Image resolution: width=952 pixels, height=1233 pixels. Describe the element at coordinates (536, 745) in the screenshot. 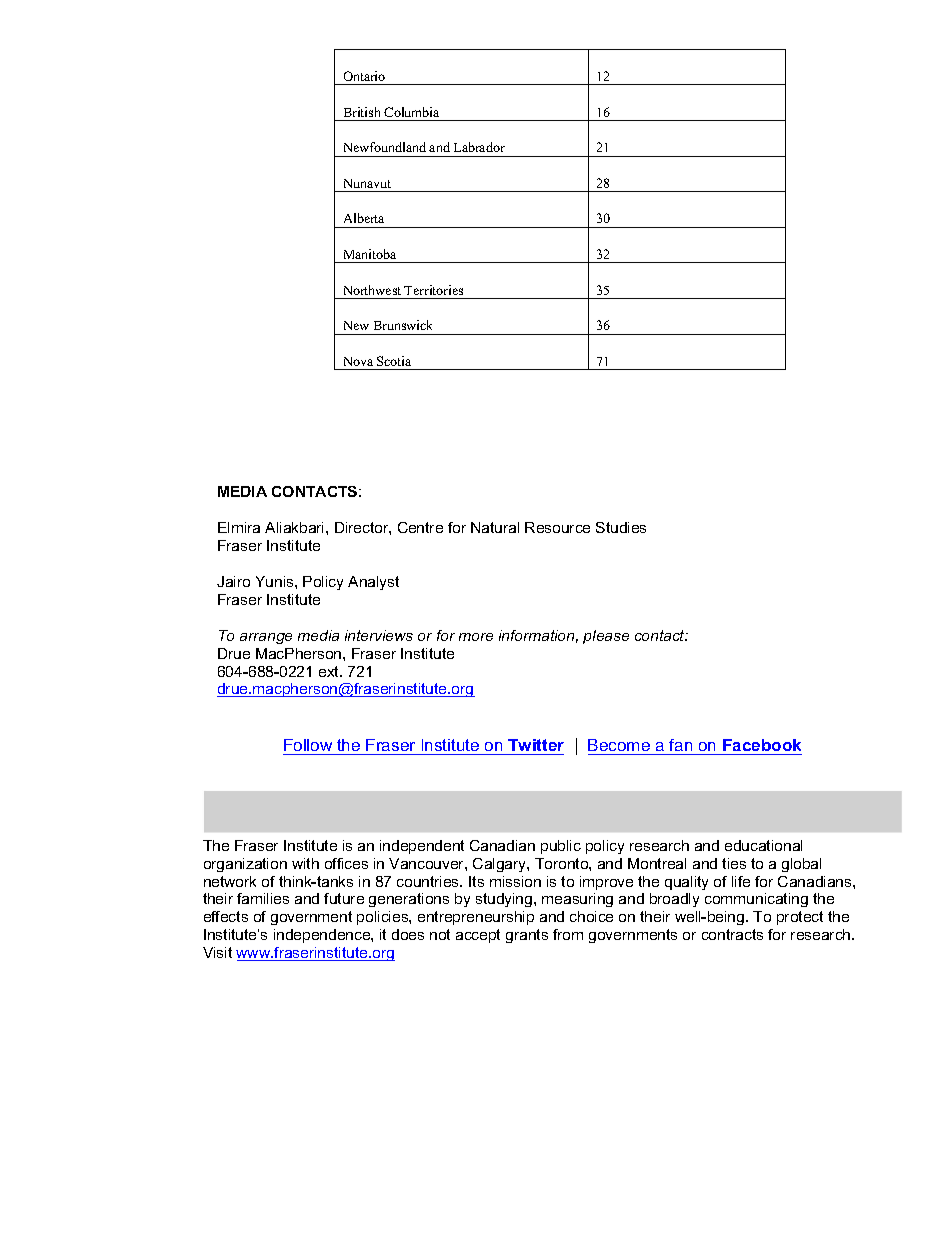

I see `Twitter` at that location.
